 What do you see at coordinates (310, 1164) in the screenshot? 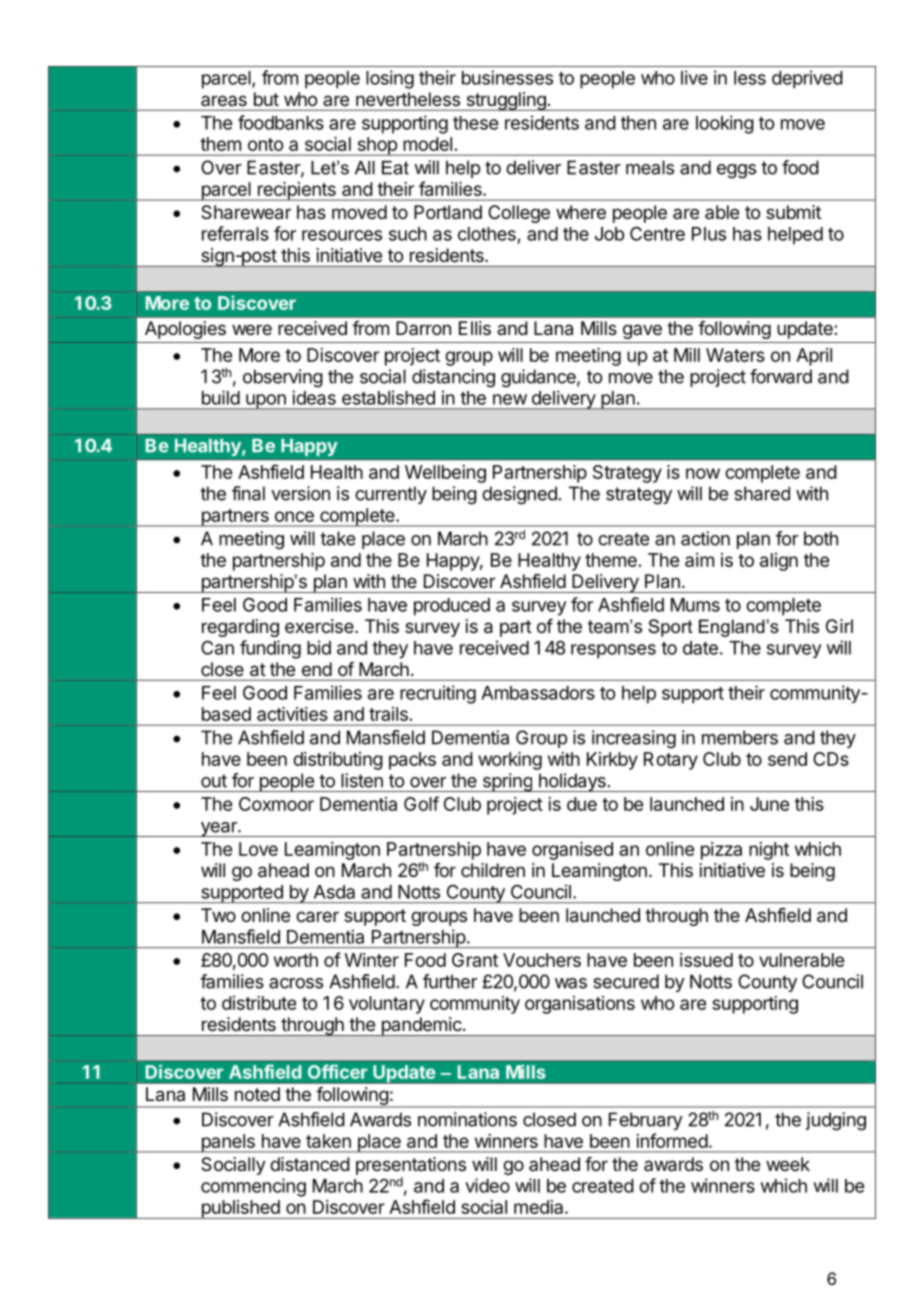
I see `distanced` at bounding box center [310, 1164].
